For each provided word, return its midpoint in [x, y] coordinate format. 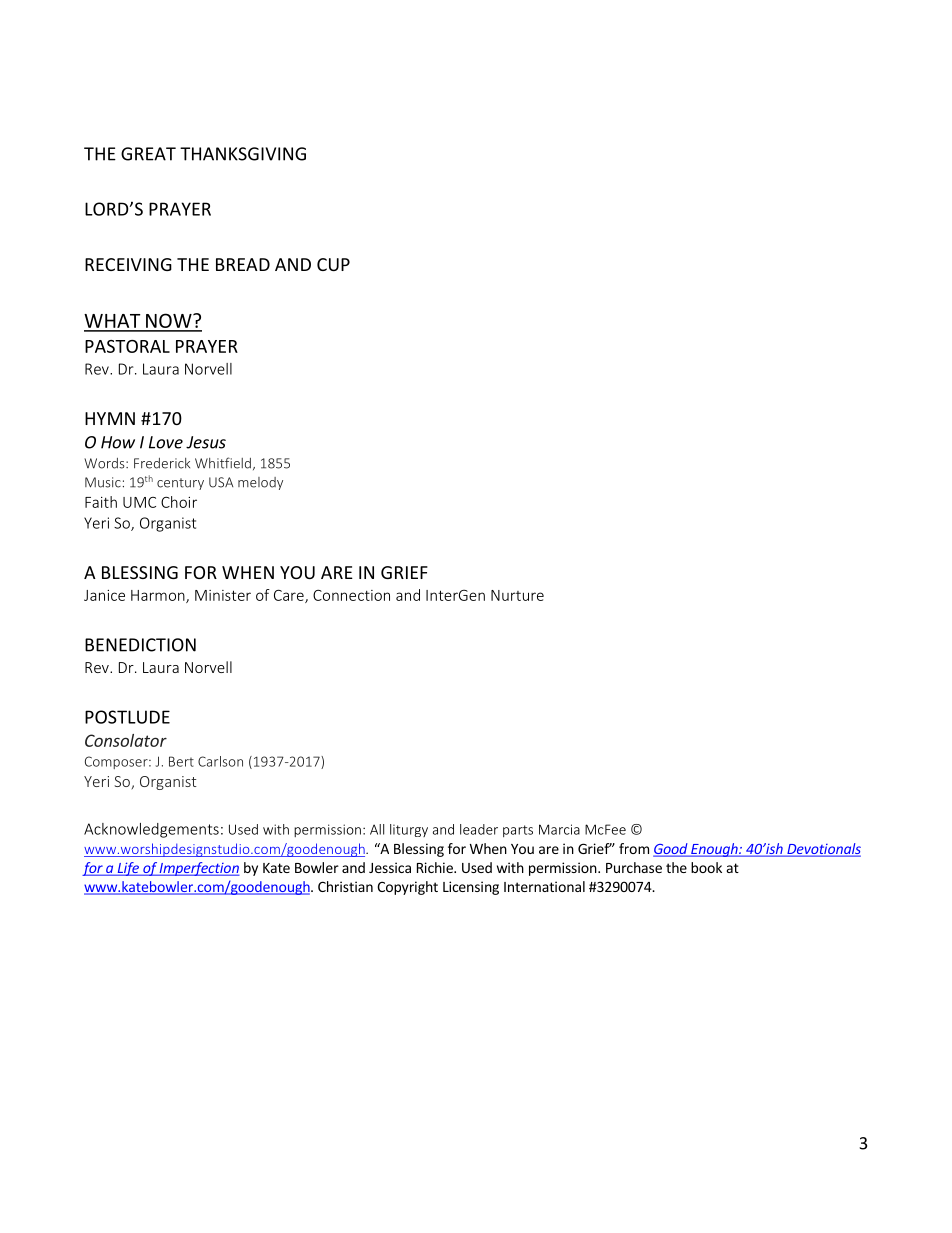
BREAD [243, 264]
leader [479, 829]
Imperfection [199, 869]
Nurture [517, 595]
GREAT [148, 154]
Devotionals [823, 850]
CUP [333, 264]
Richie [436, 867]
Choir [179, 502]
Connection [351, 595]
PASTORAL [127, 346]
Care [290, 596]
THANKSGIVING [243, 154]
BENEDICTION [140, 645]
